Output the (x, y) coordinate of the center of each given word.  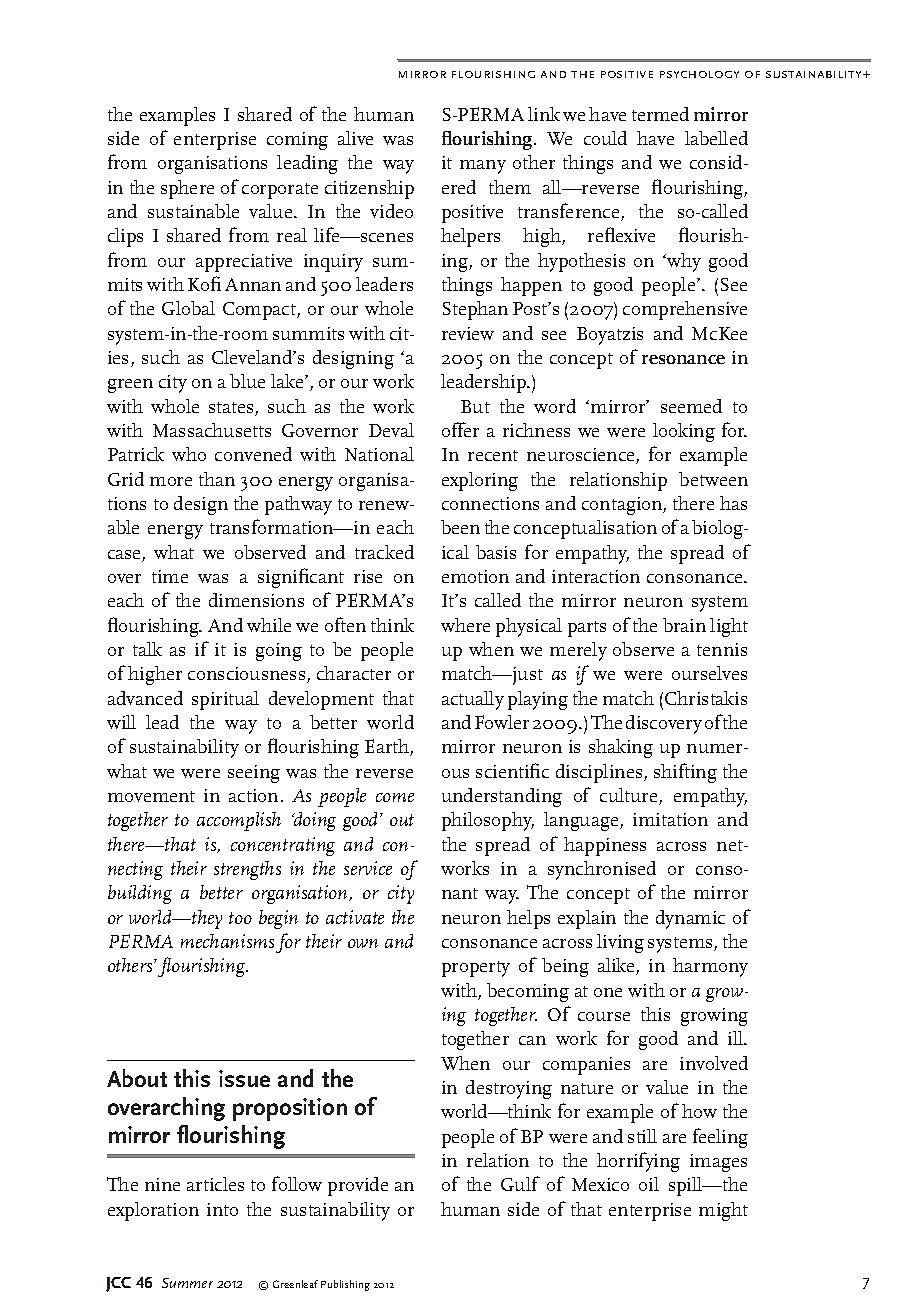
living (620, 943)
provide (358, 1186)
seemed (691, 406)
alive (355, 138)
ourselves (709, 673)
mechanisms (227, 941)
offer (460, 429)
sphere (187, 189)
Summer (187, 1283)
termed (660, 114)
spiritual (225, 700)
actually (473, 700)
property (476, 969)
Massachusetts (212, 430)
